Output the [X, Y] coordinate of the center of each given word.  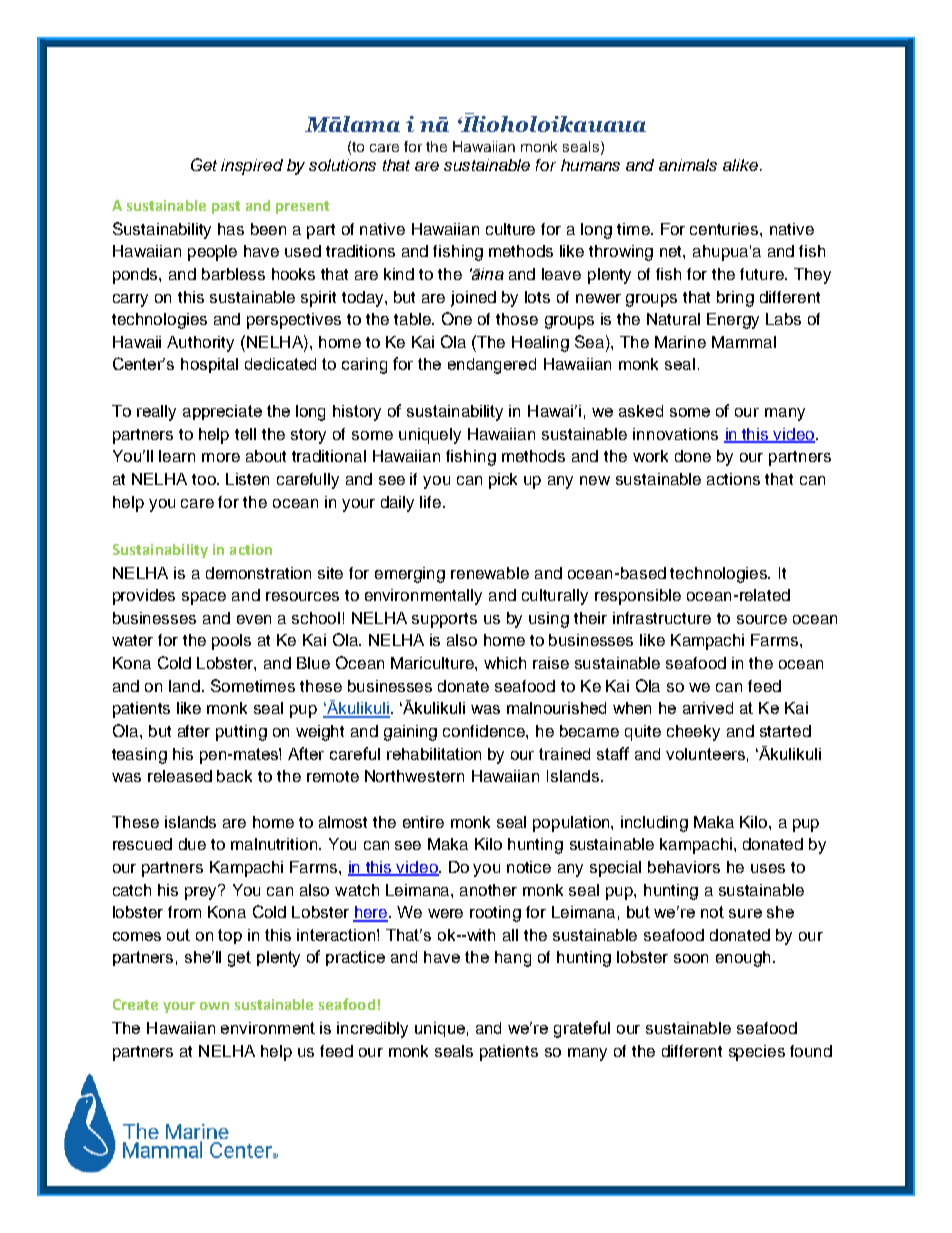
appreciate [222, 412]
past [226, 207]
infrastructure [662, 618]
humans [590, 165]
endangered [492, 366]
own [214, 1006]
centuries [725, 229]
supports [444, 620]
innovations [675, 434]
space [204, 598]
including [654, 824]
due [192, 844]
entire [423, 822]
